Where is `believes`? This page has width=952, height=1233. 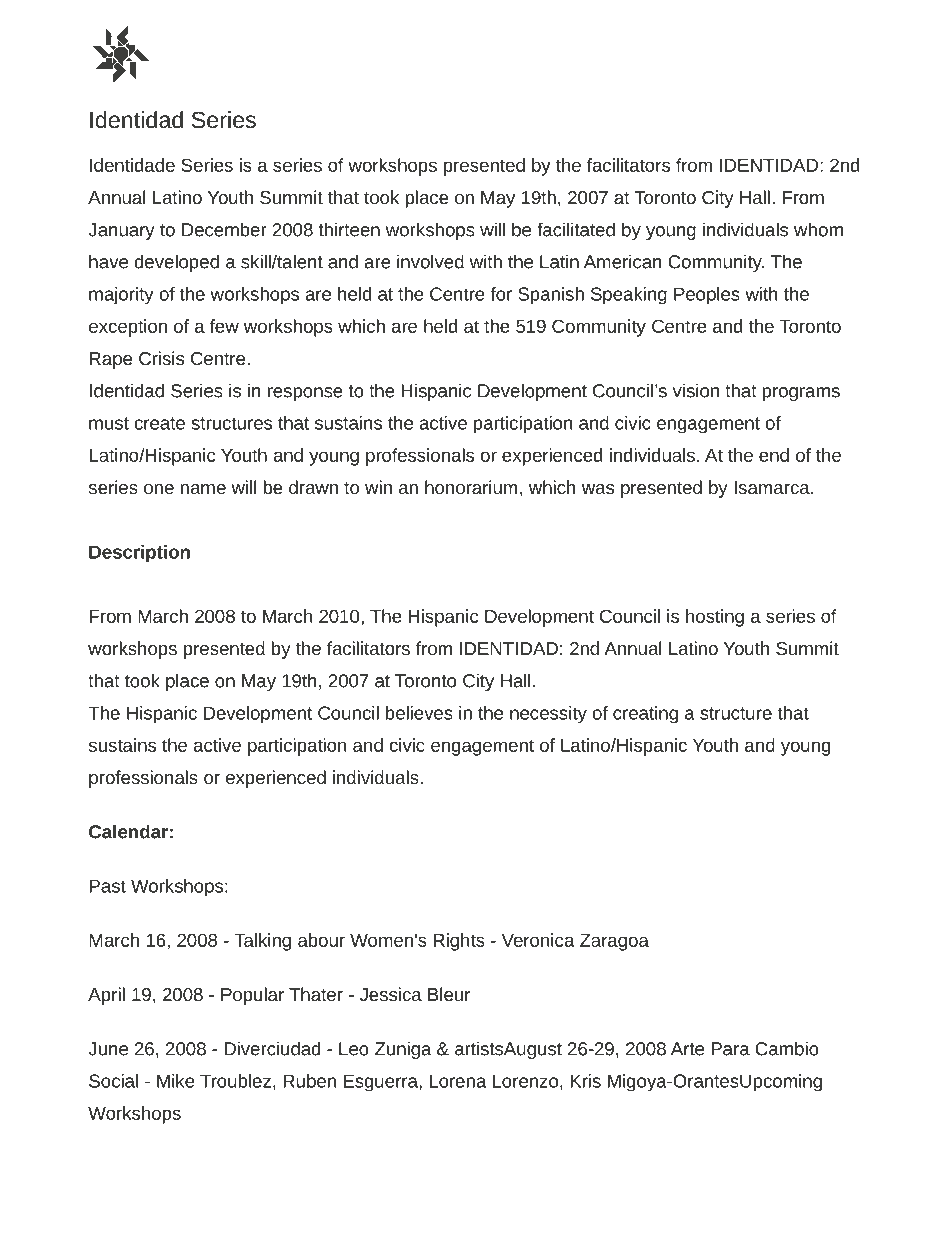
believes is located at coordinates (419, 713).
